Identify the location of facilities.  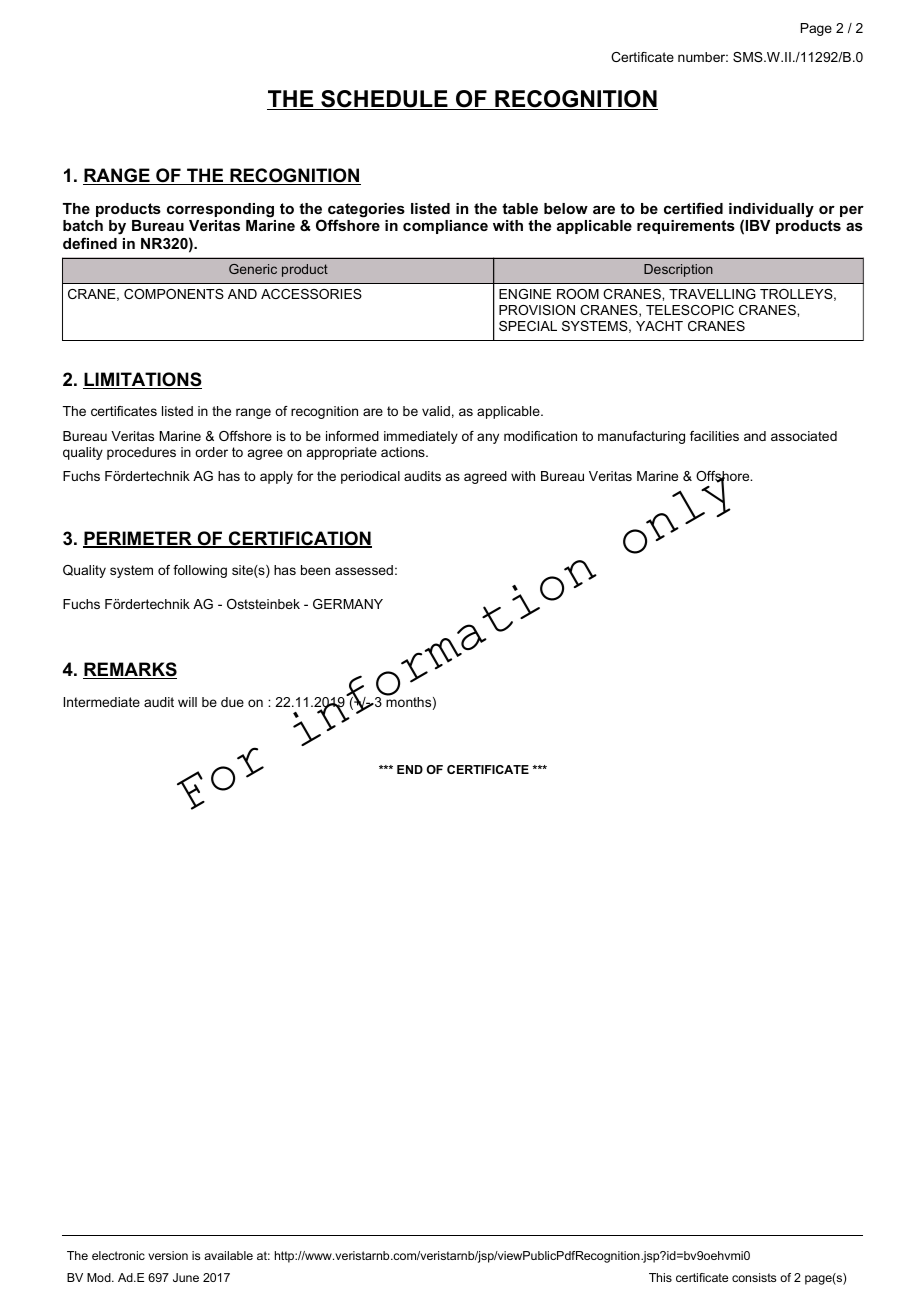
(714, 436).
